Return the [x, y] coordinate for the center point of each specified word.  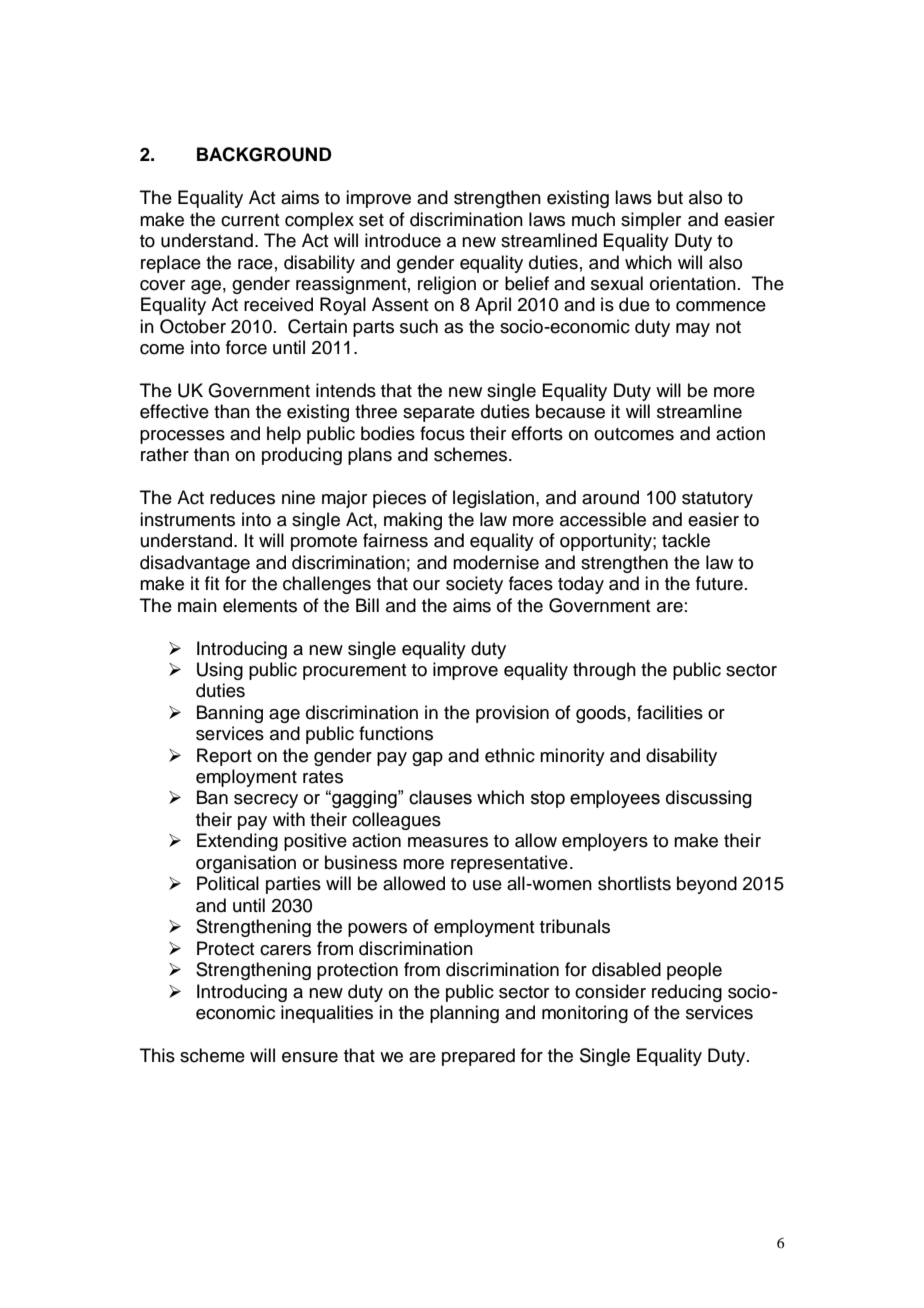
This [157, 1055]
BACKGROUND [264, 154]
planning [464, 1014]
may [693, 330]
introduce [403, 240]
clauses [440, 797]
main [197, 605]
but [670, 197]
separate [439, 414]
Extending [237, 842]
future [719, 583]
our [426, 585]
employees [615, 799]
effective [174, 411]
